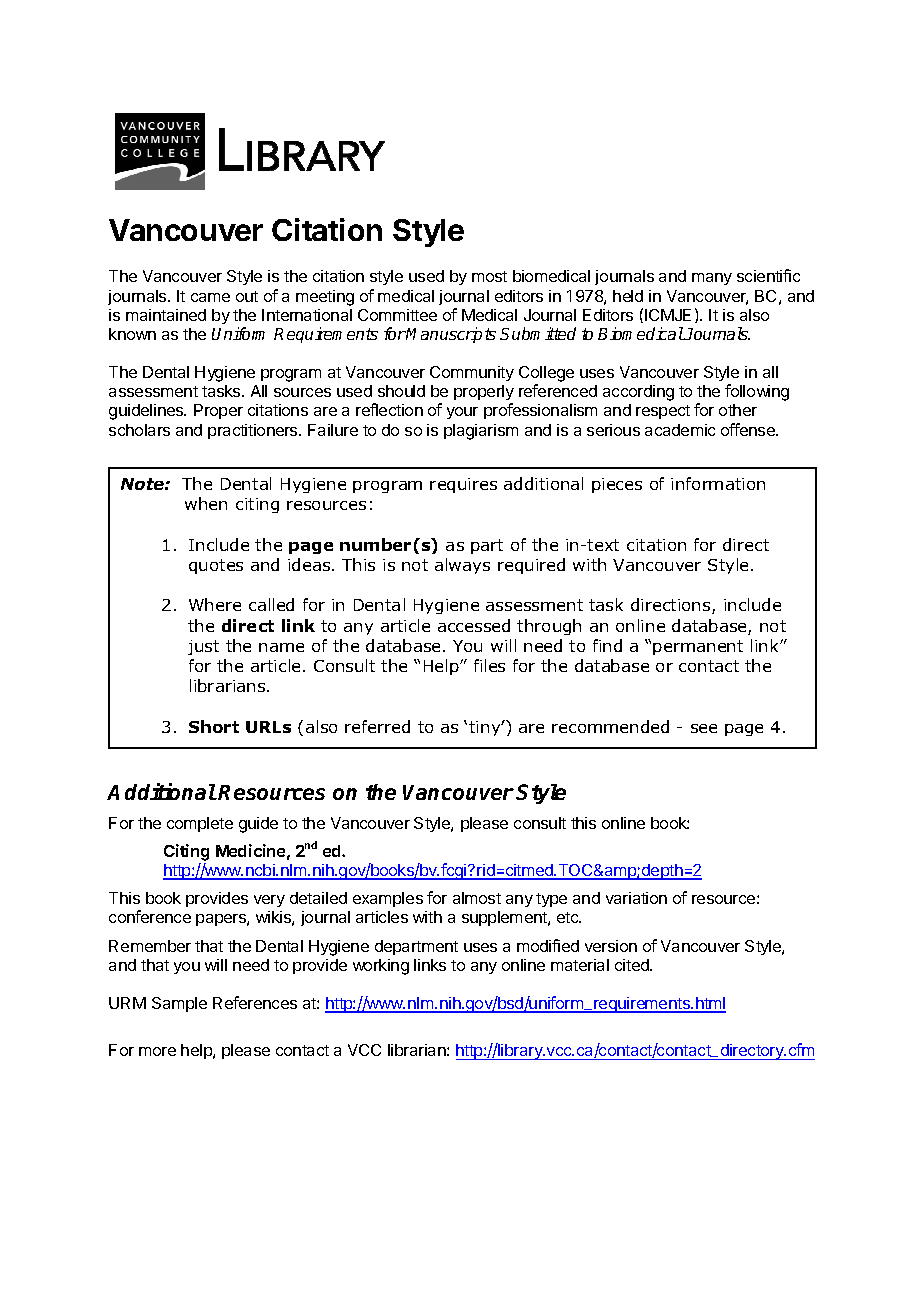 This screenshot has height=1308, width=924. Describe the element at coordinates (210, 297) in the screenshot. I see `came` at that location.
